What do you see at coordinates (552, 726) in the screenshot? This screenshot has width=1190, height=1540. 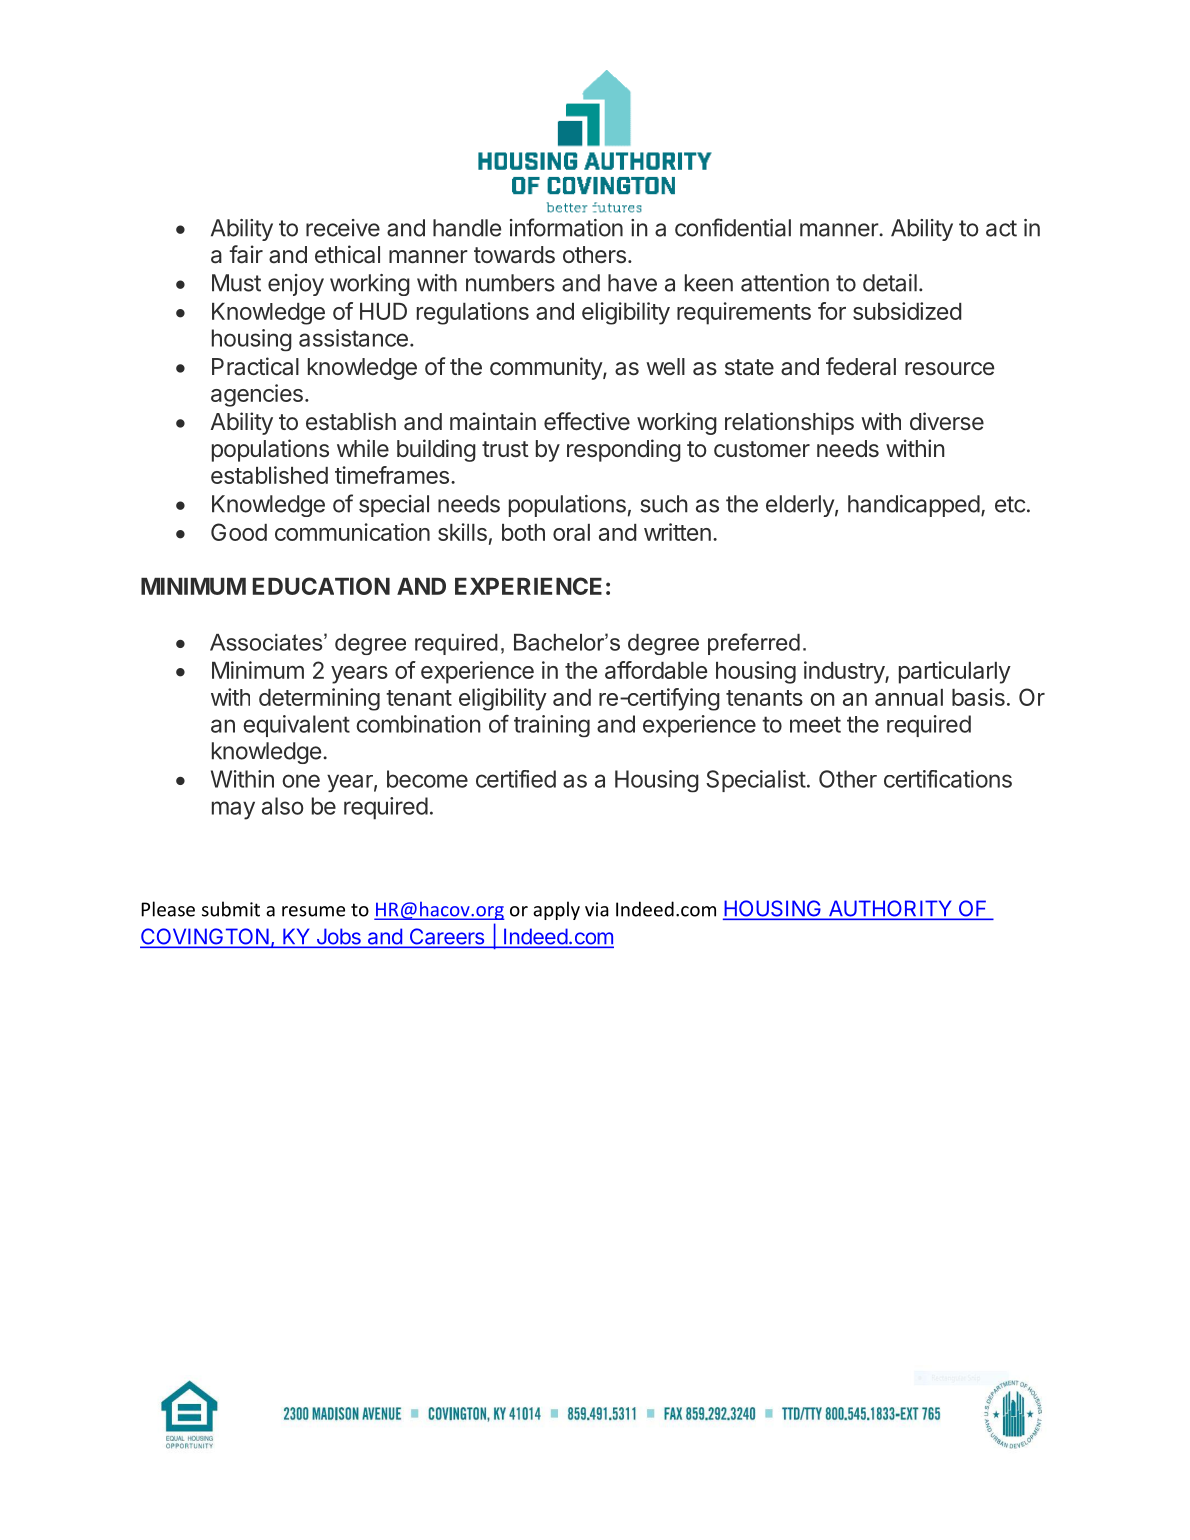 I see `training` at bounding box center [552, 726].
